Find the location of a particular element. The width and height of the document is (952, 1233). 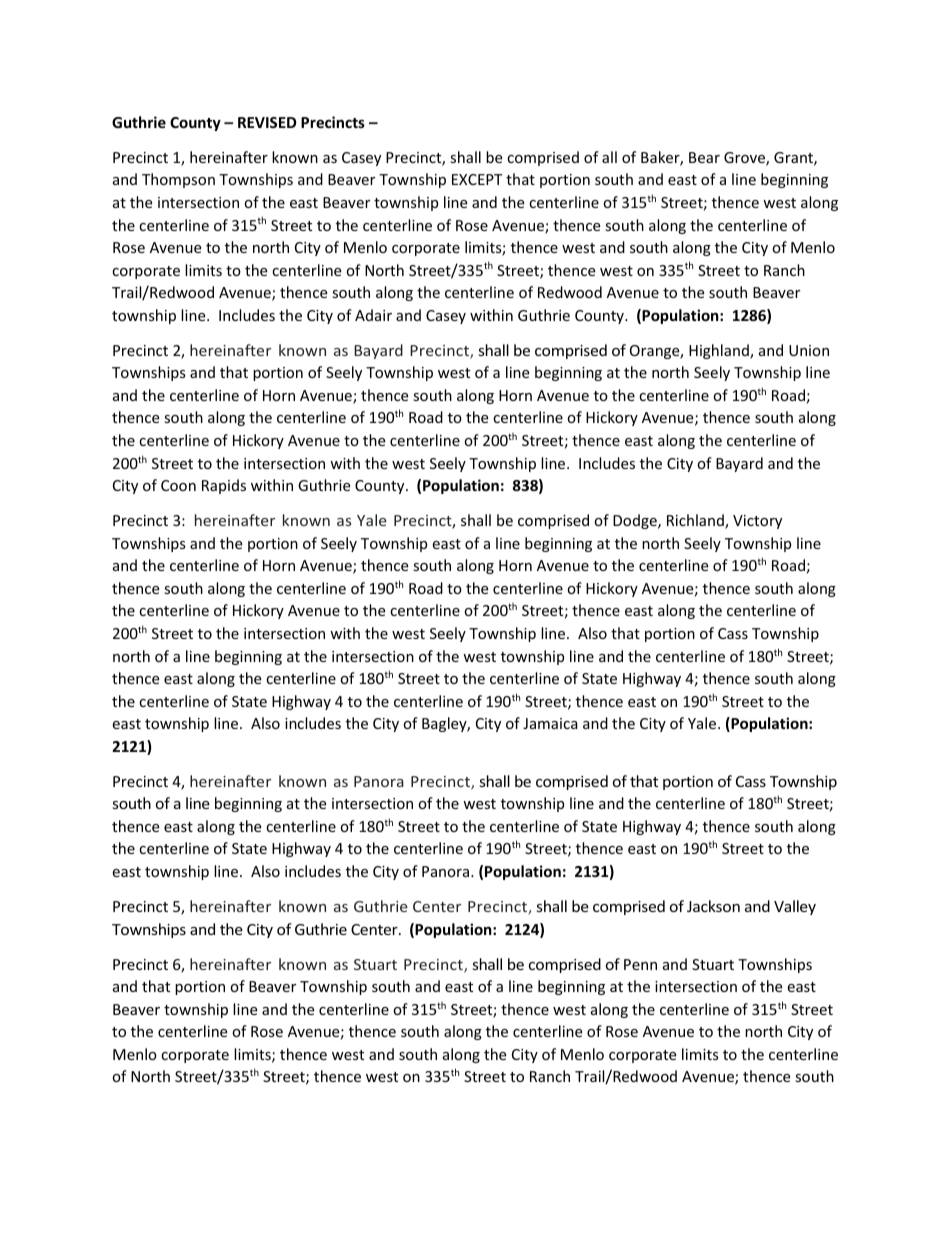

Jackson is located at coordinates (713, 906).
